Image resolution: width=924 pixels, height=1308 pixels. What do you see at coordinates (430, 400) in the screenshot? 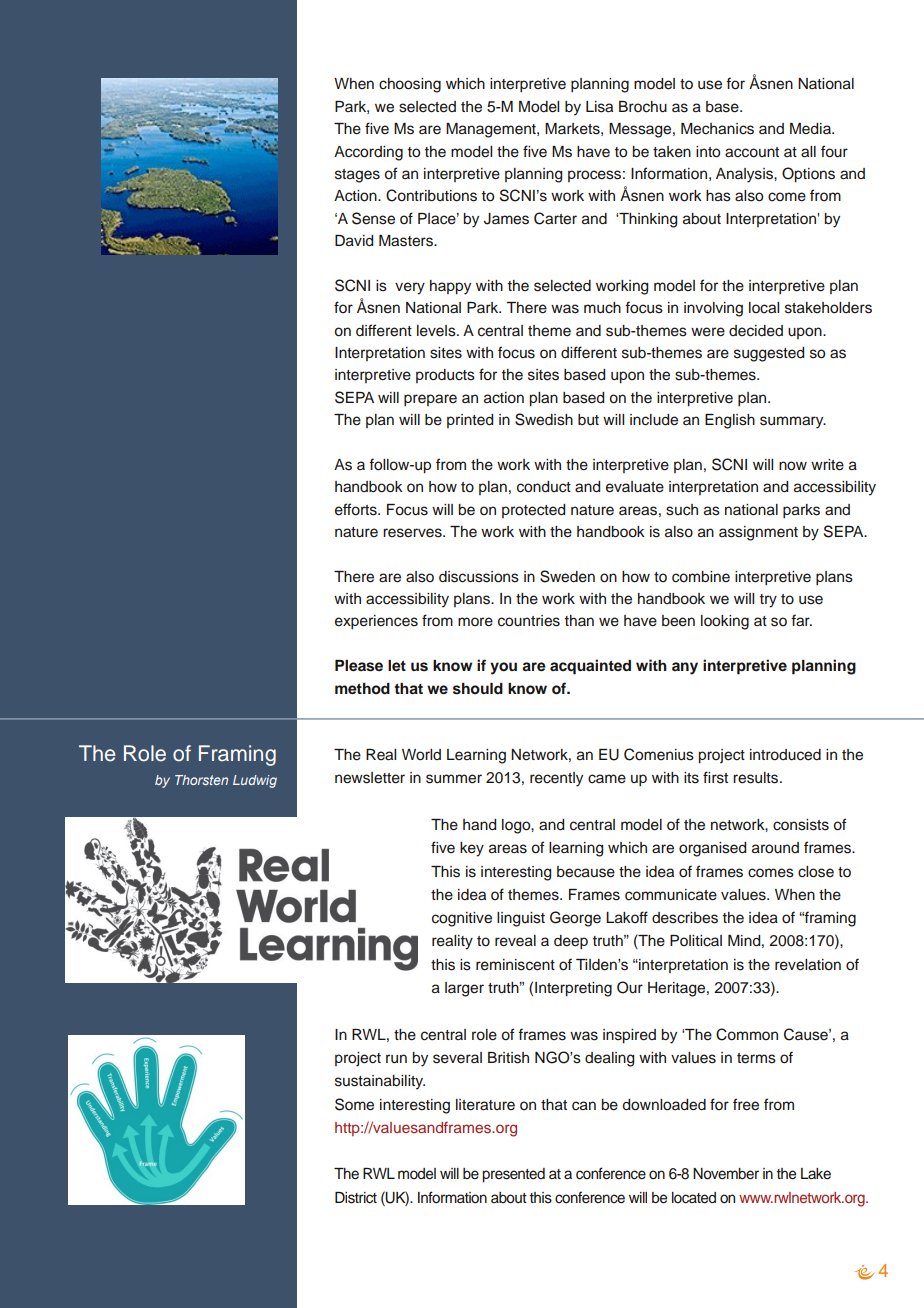
I see `prepare` at bounding box center [430, 400].
